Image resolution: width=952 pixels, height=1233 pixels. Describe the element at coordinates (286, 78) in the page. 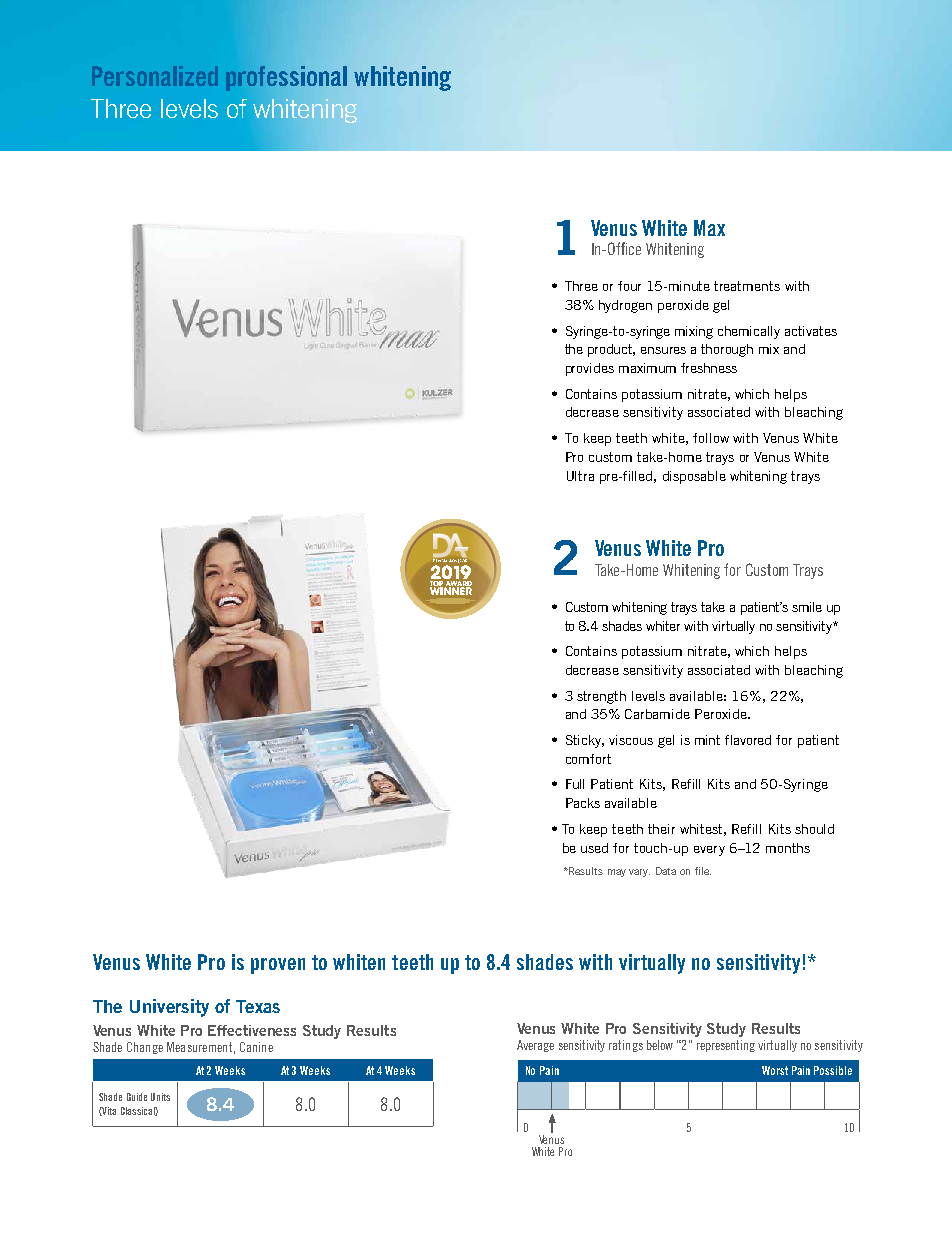

I see `professional` at that location.
